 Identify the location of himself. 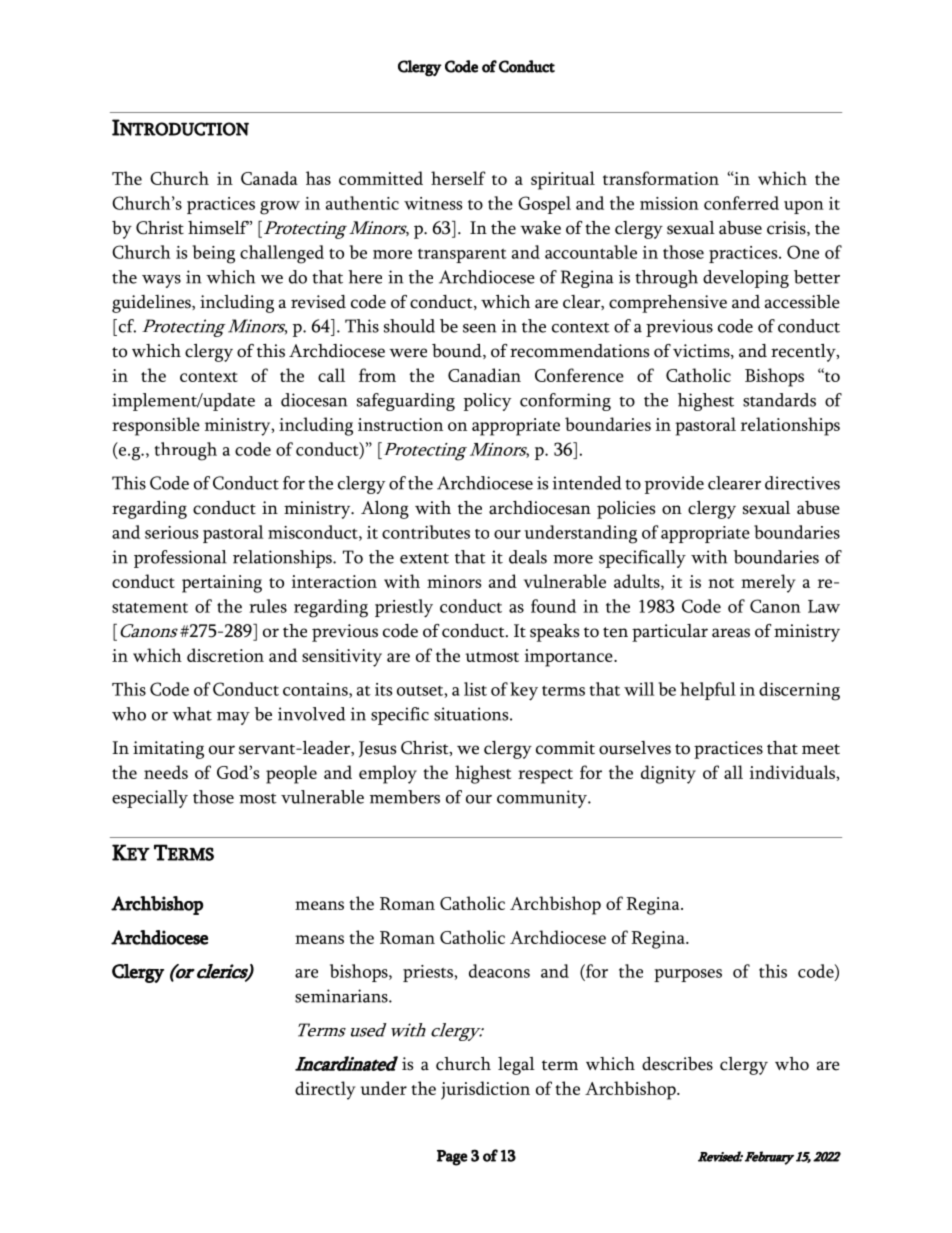
(218, 228).
